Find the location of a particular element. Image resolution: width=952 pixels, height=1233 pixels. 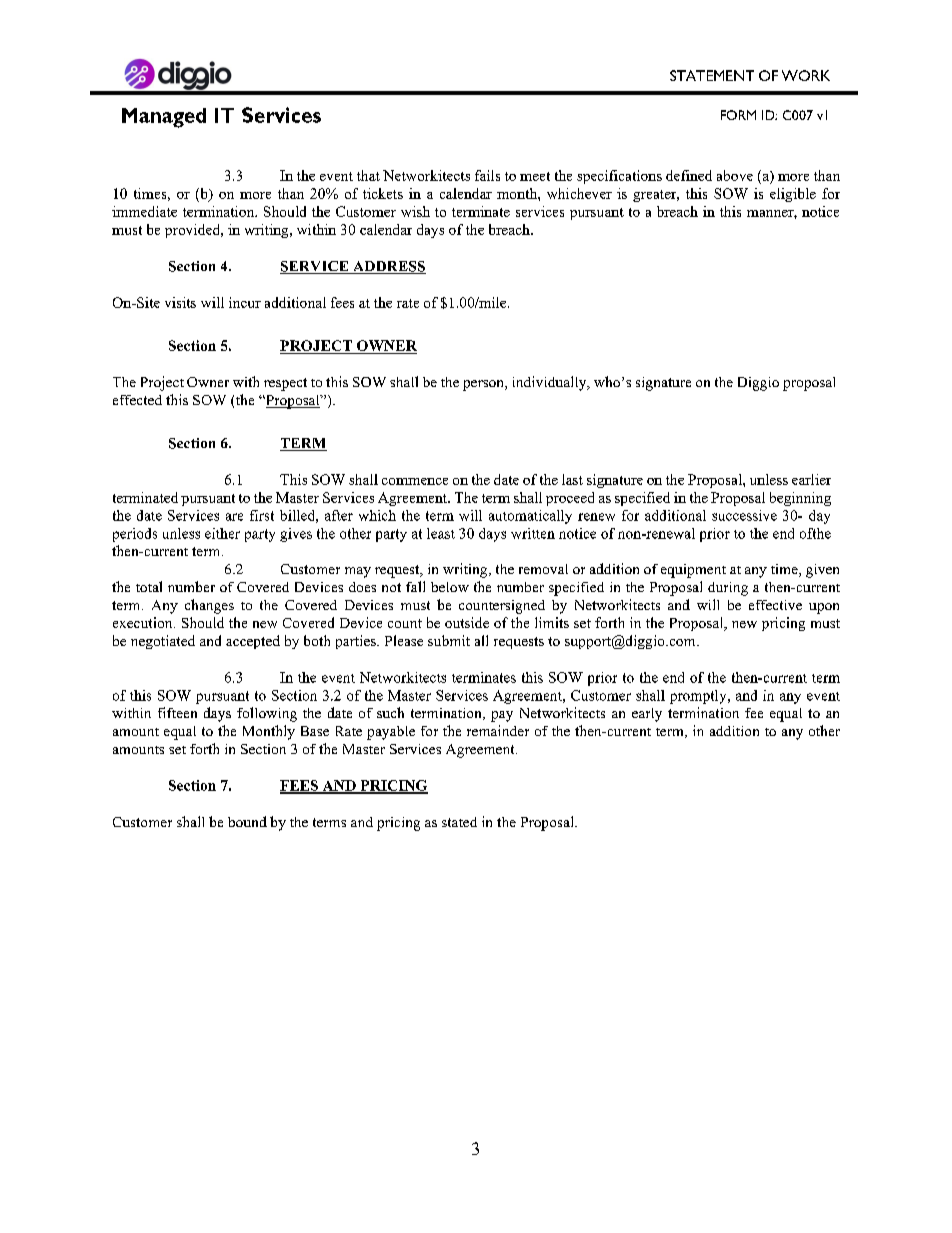

bound is located at coordinates (247, 821).
